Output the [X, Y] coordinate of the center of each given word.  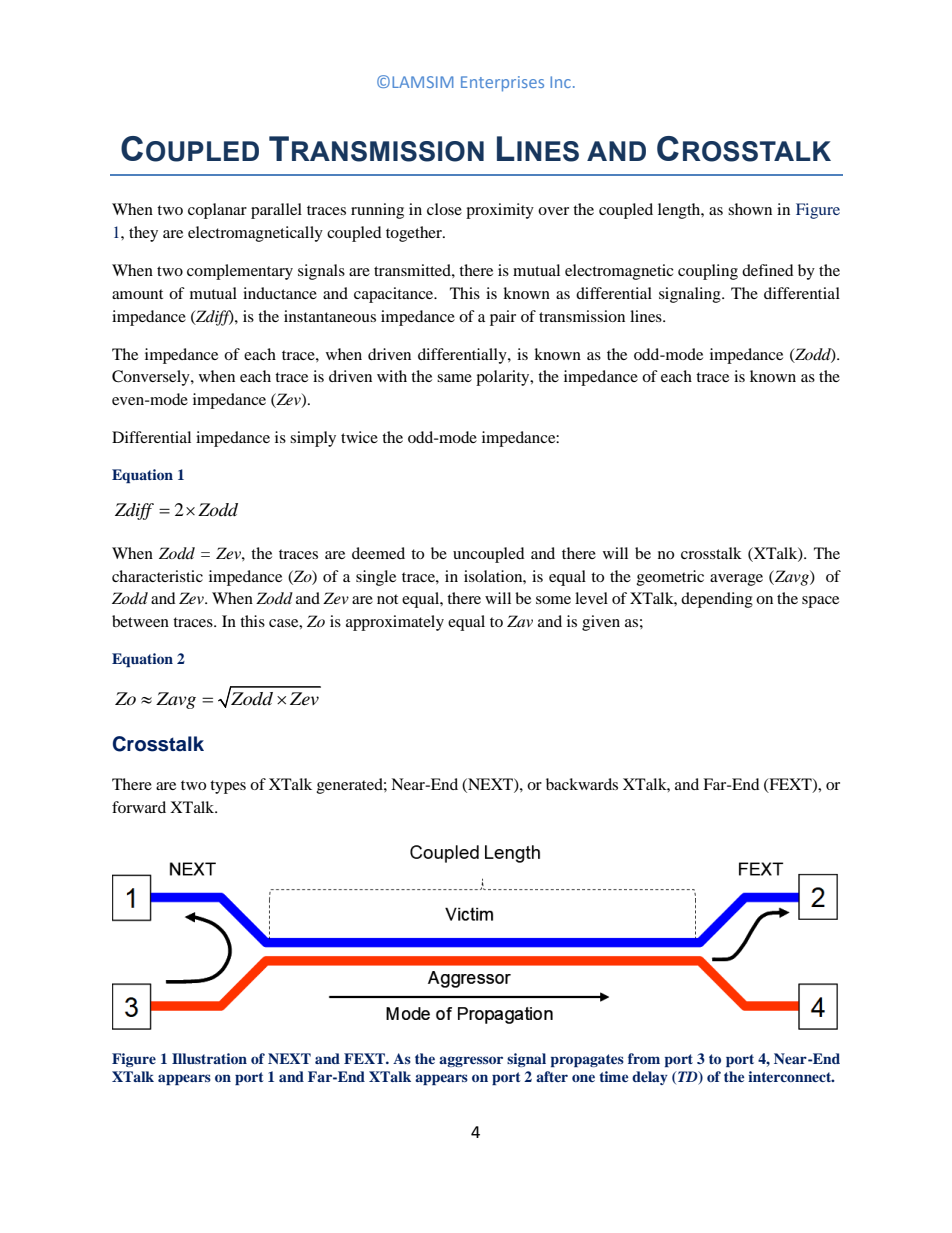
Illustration [209, 1058]
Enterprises [502, 84]
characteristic [157, 576]
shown [750, 209]
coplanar [217, 211]
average [736, 580]
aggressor [471, 1061]
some [553, 600]
